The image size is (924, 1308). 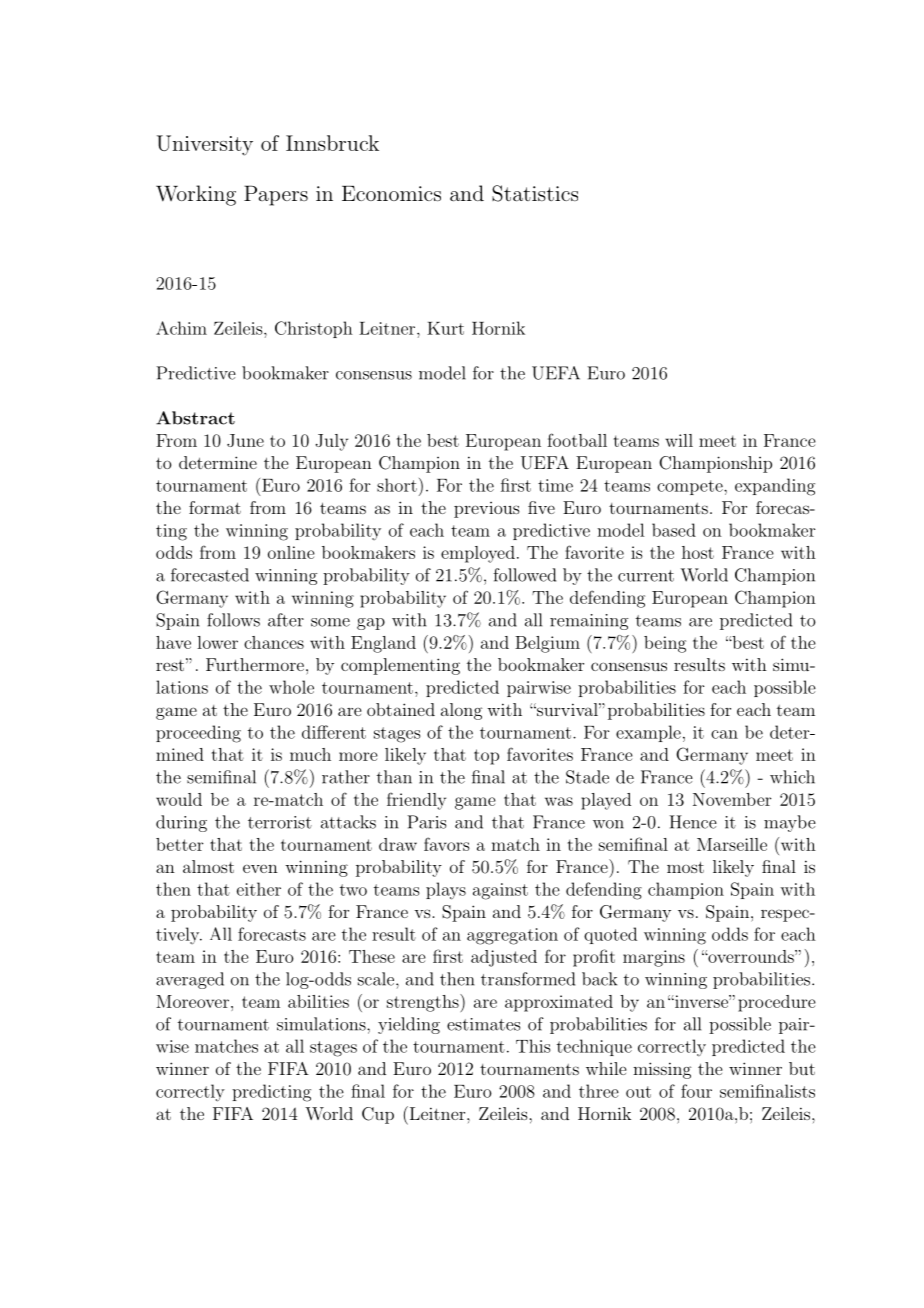 I want to click on Economics, so click(x=391, y=193).
